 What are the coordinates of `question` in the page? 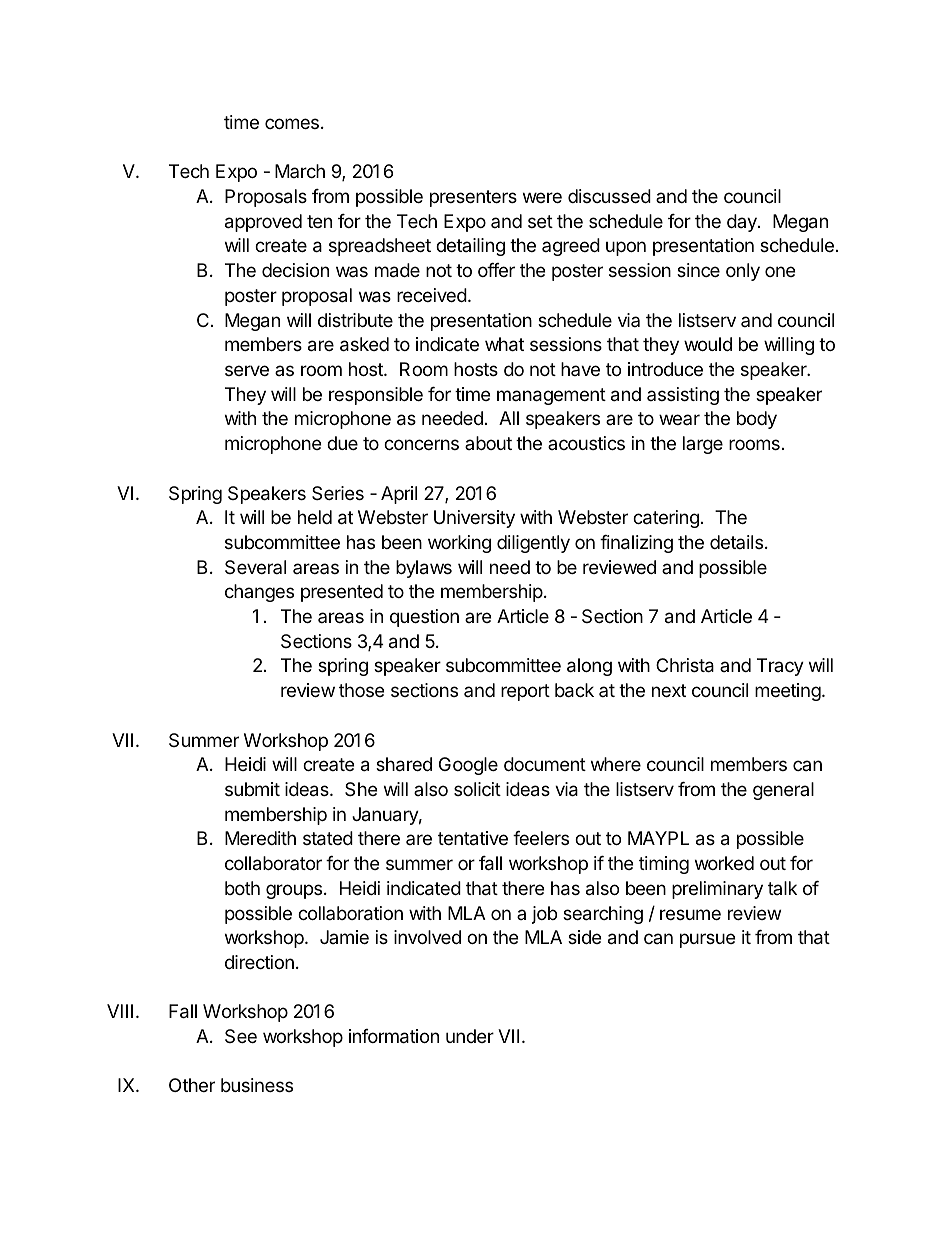 It's located at (424, 618).
